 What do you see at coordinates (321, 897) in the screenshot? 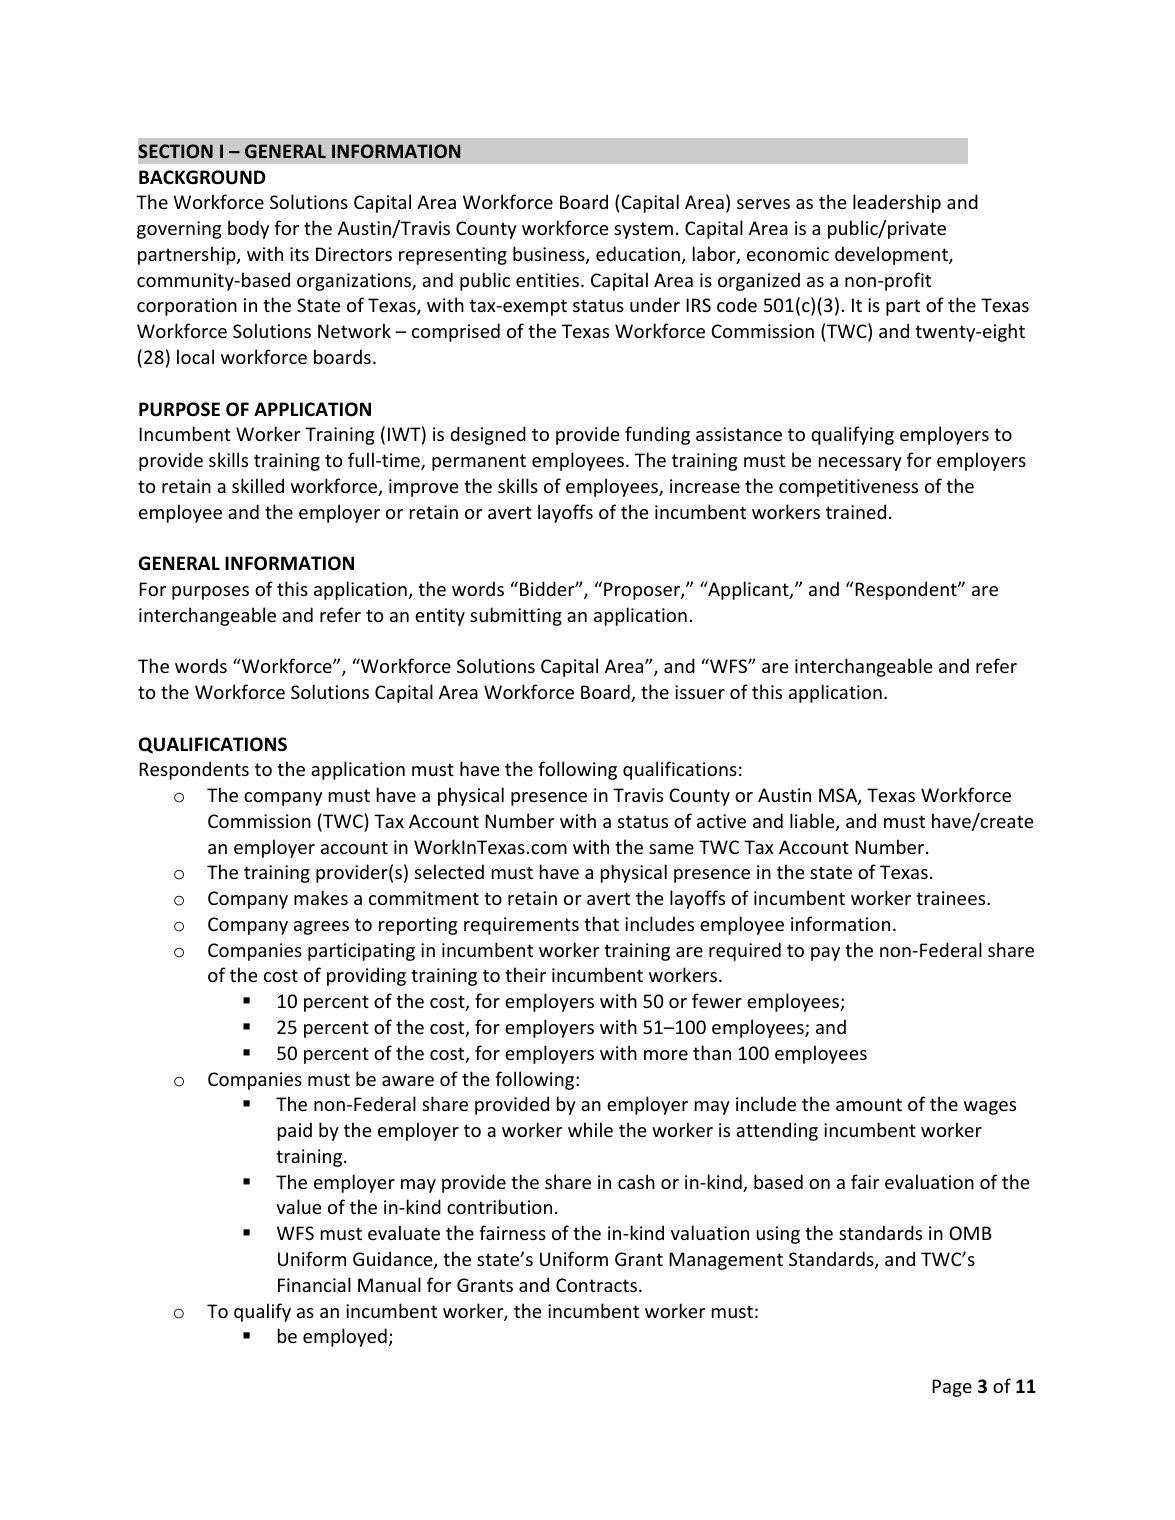
I see `makes` at bounding box center [321, 897].
